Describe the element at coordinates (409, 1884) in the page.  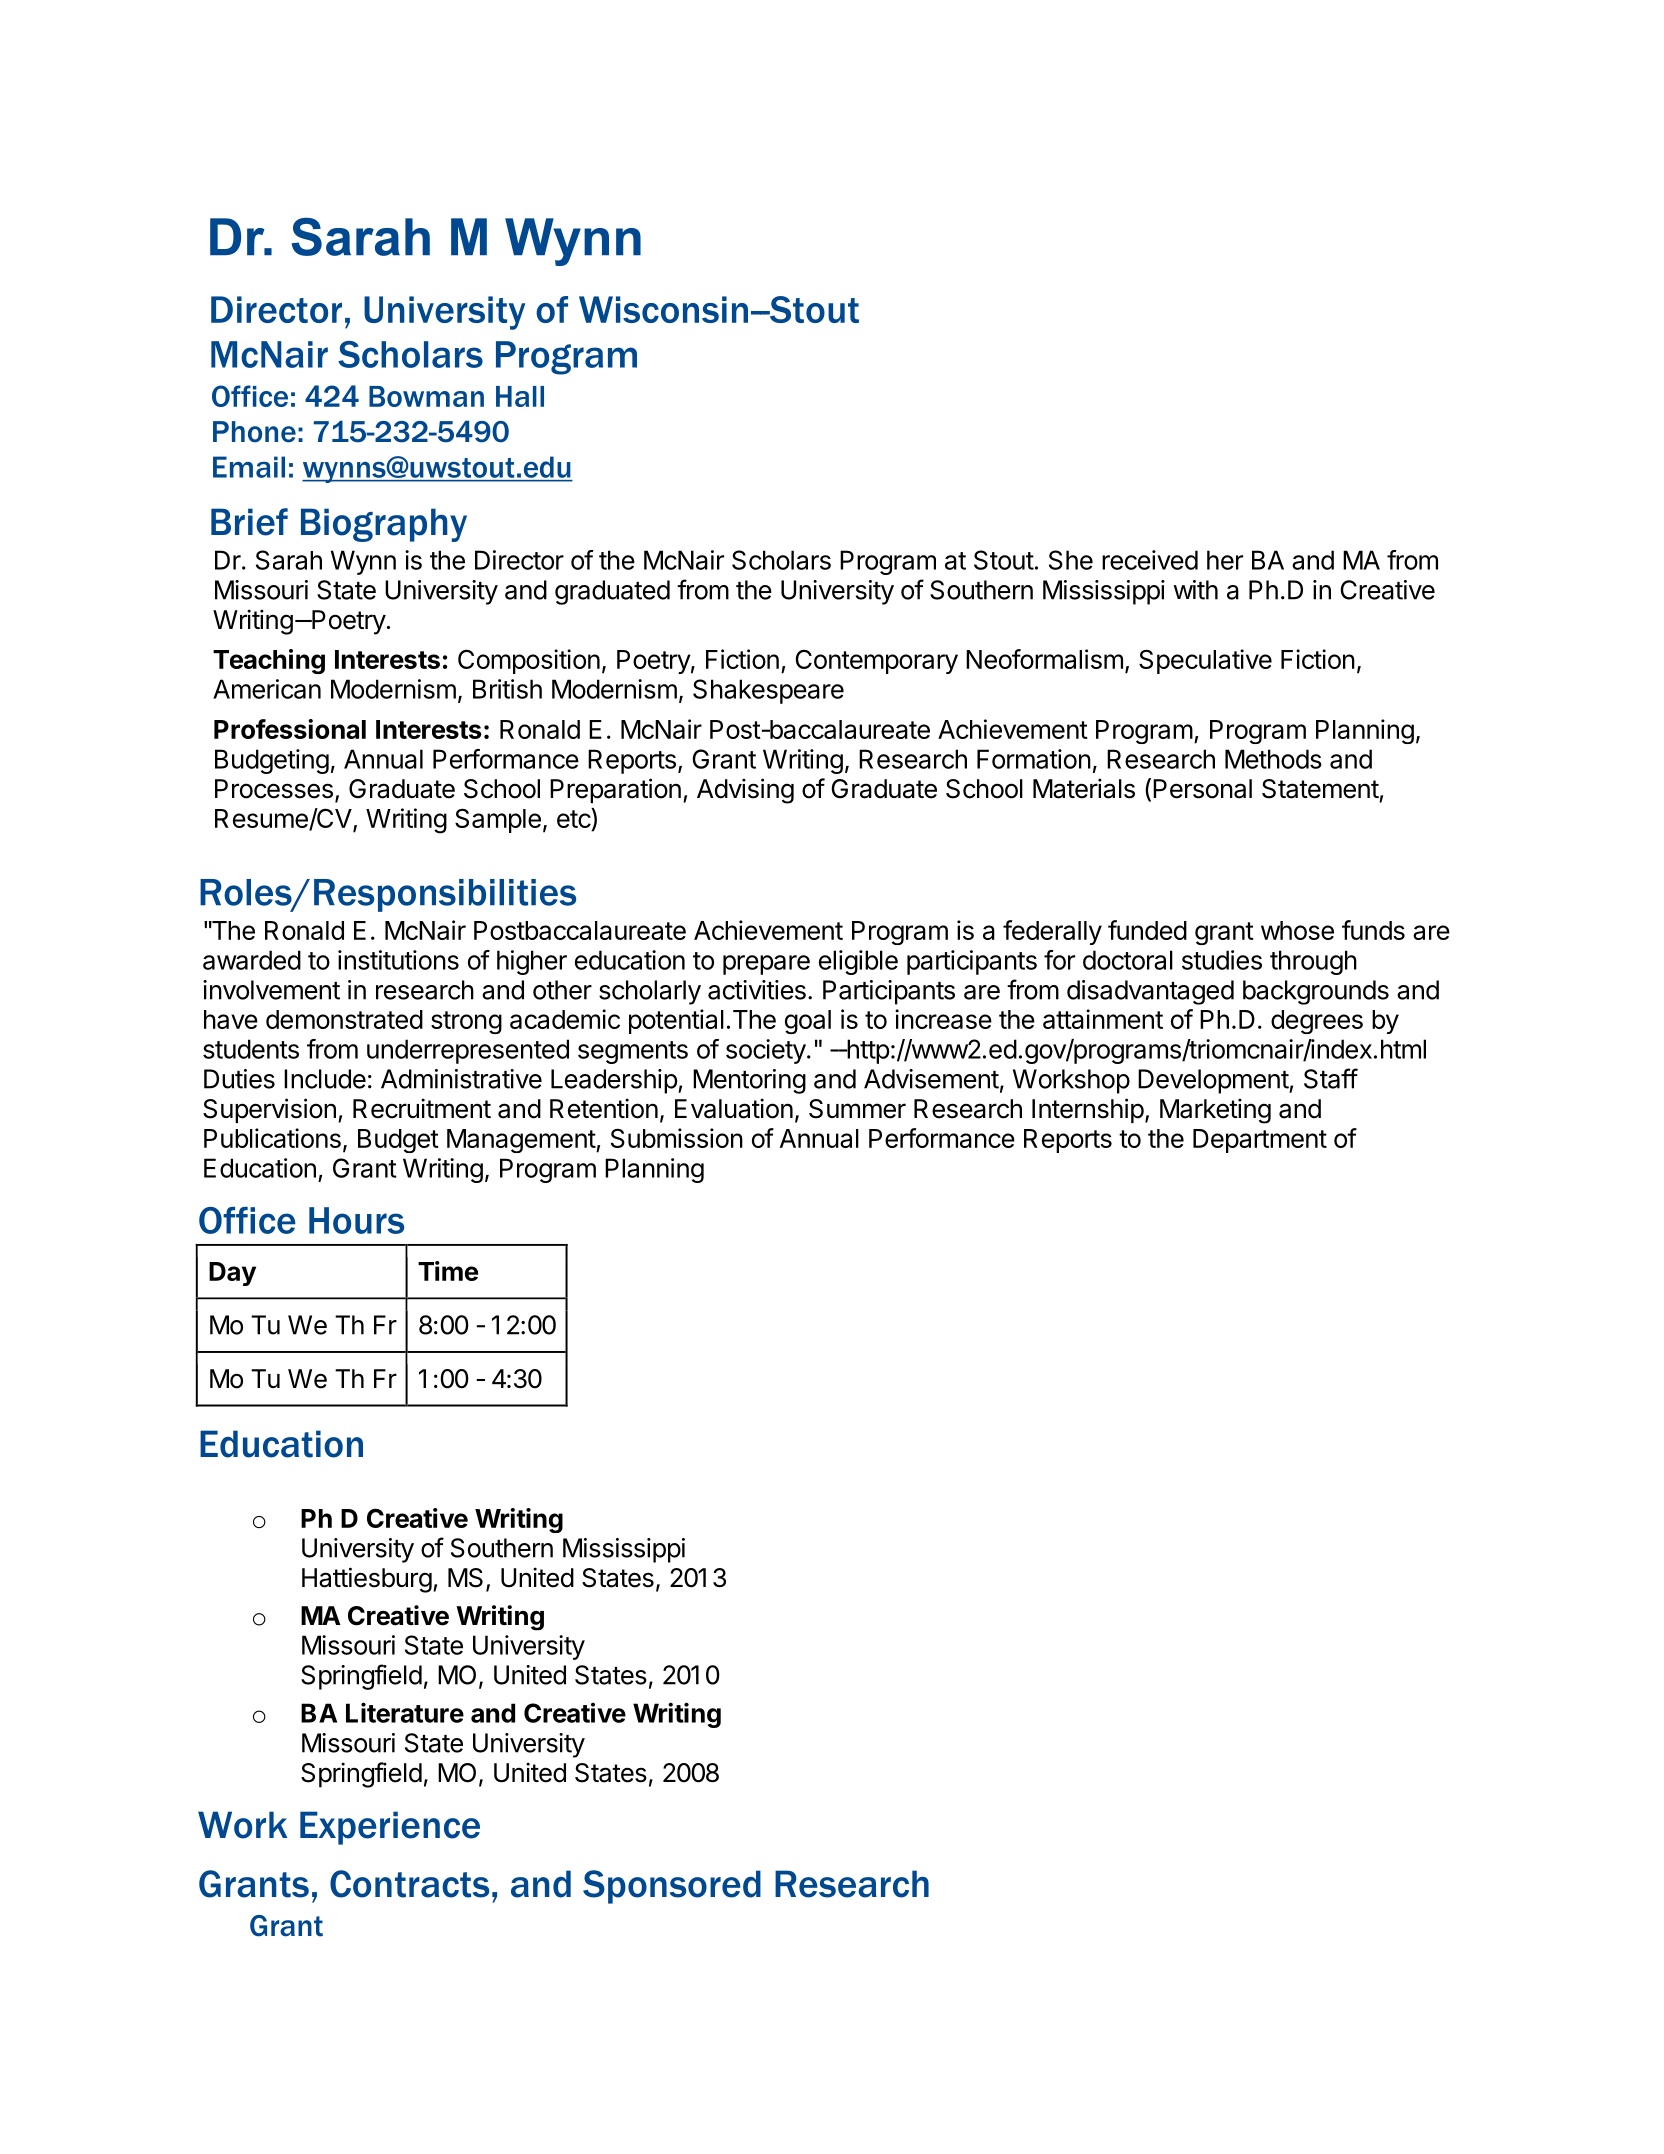
I see `Contracts` at that location.
